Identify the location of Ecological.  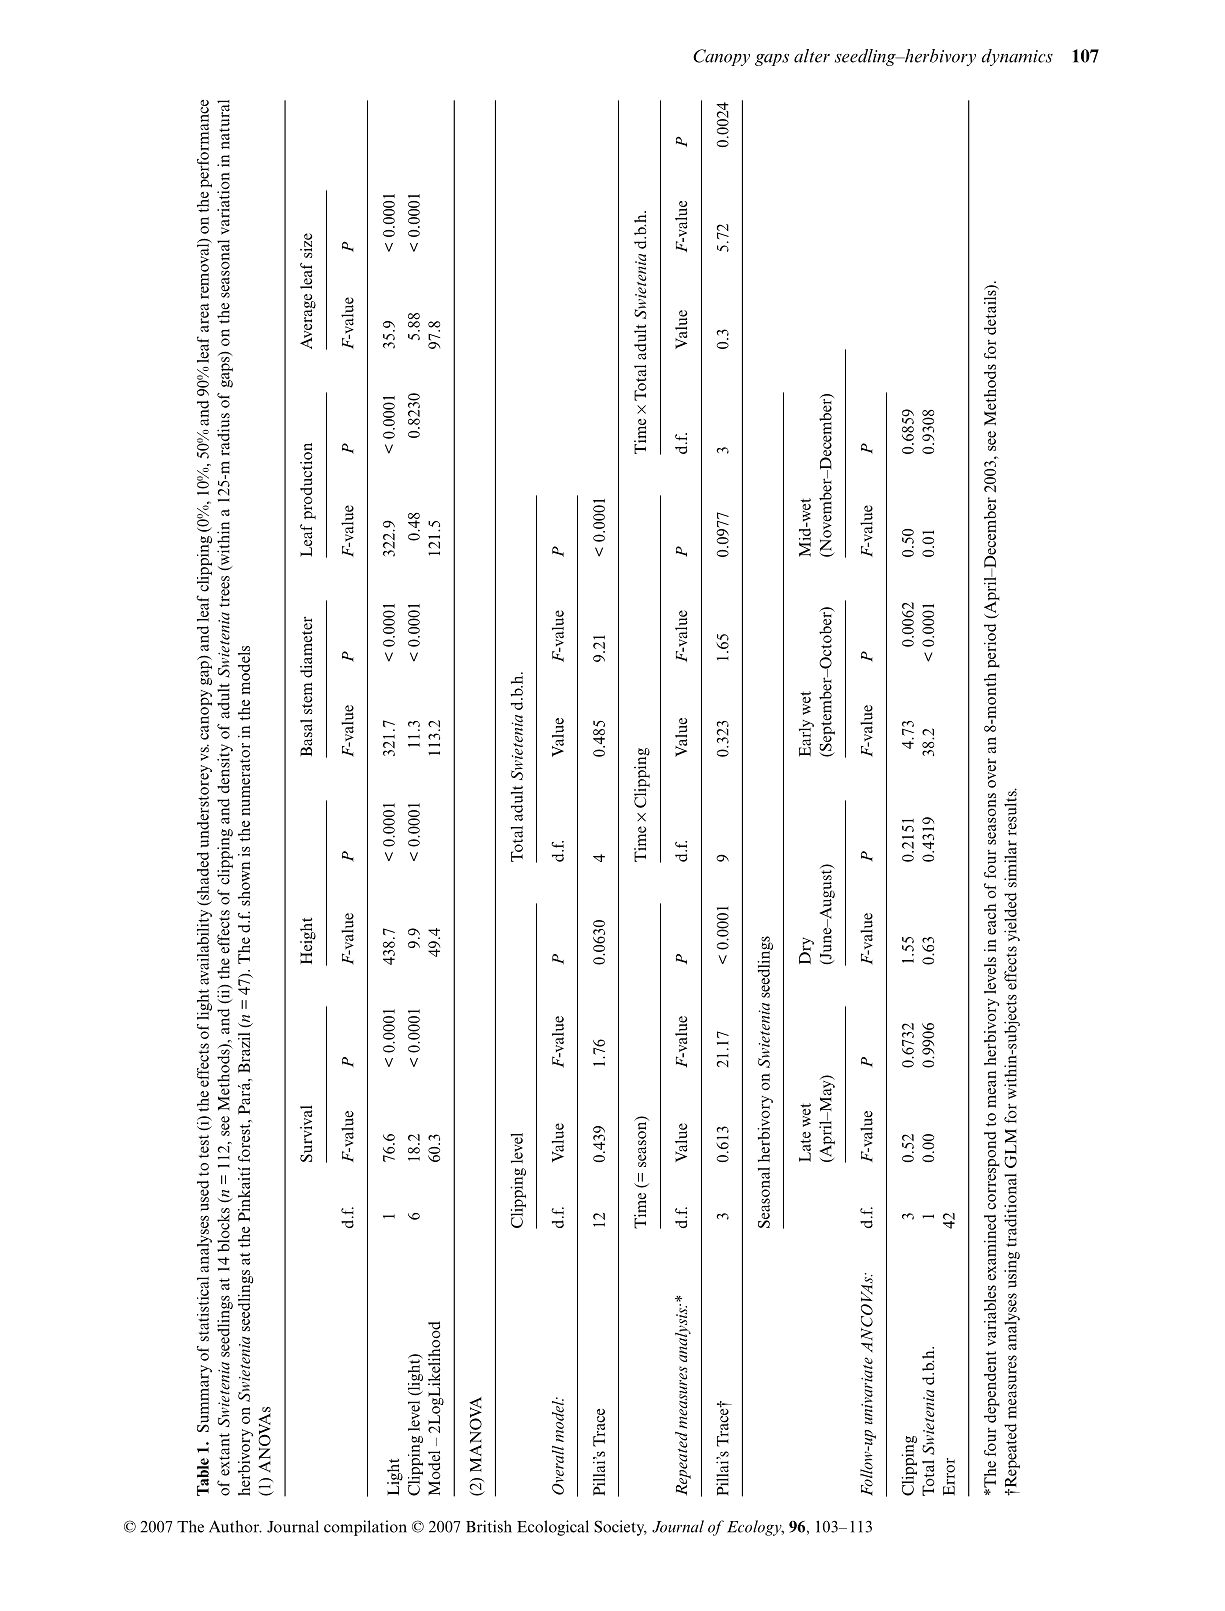
(553, 1528).
